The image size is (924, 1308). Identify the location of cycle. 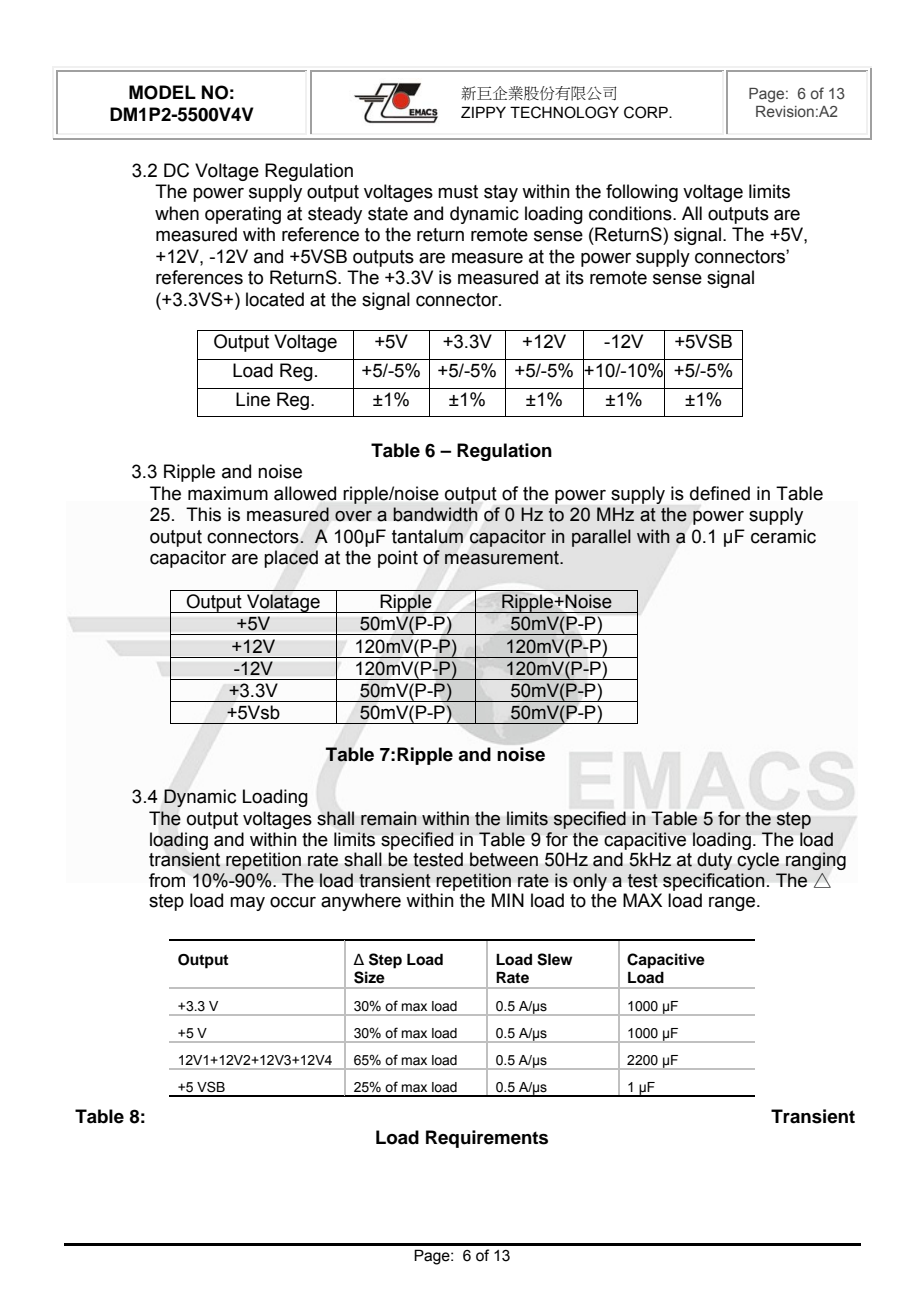
(758, 861).
